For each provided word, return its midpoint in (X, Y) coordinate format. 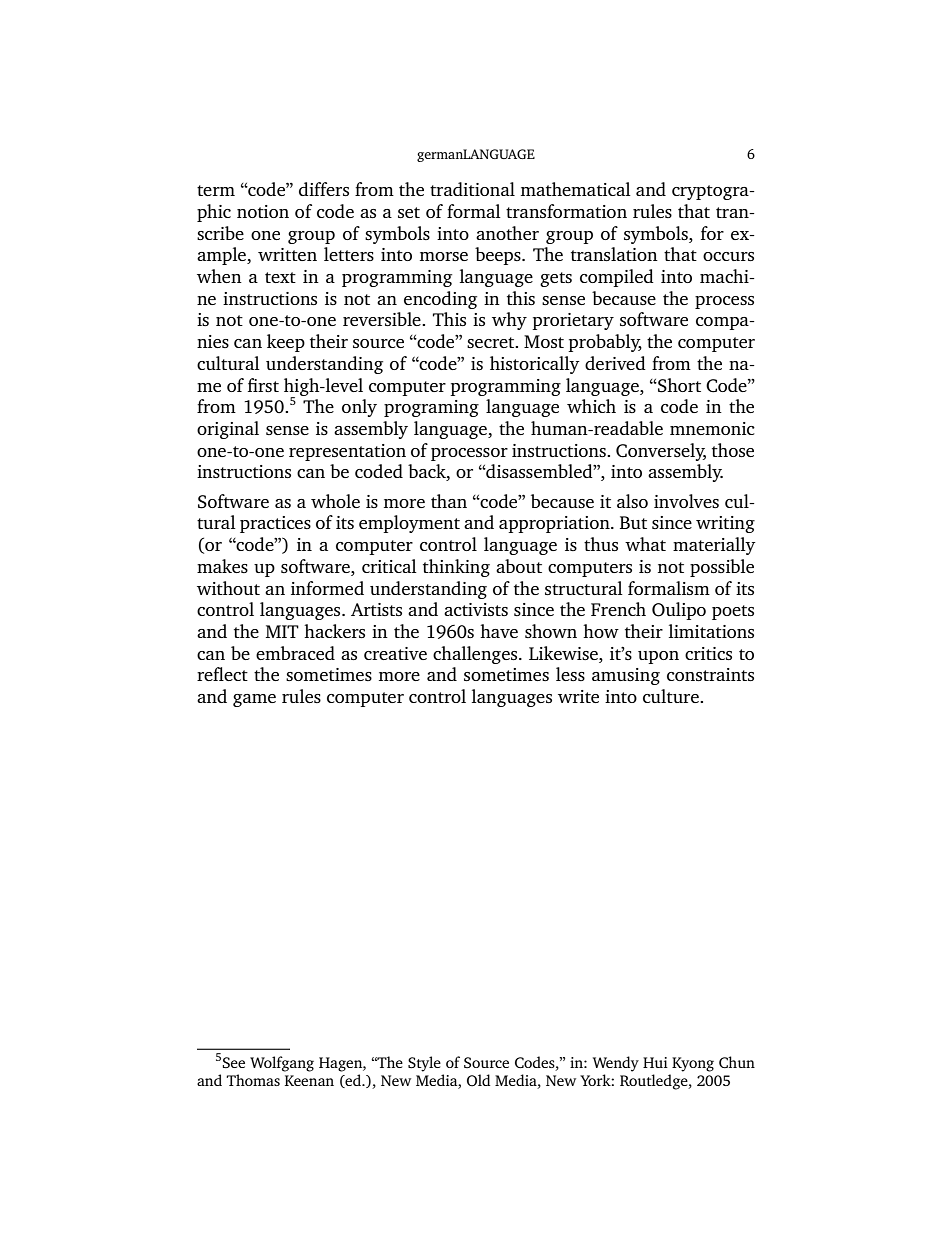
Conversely (661, 452)
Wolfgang (282, 1064)
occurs (728, 256)
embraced (295, 653)
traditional (472, 189)
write (578, 696)
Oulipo (679, 611)
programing (431, 408)
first (263, 385)
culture (672, 696)
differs (324, 189)
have (499, 631)
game (254, 700)
